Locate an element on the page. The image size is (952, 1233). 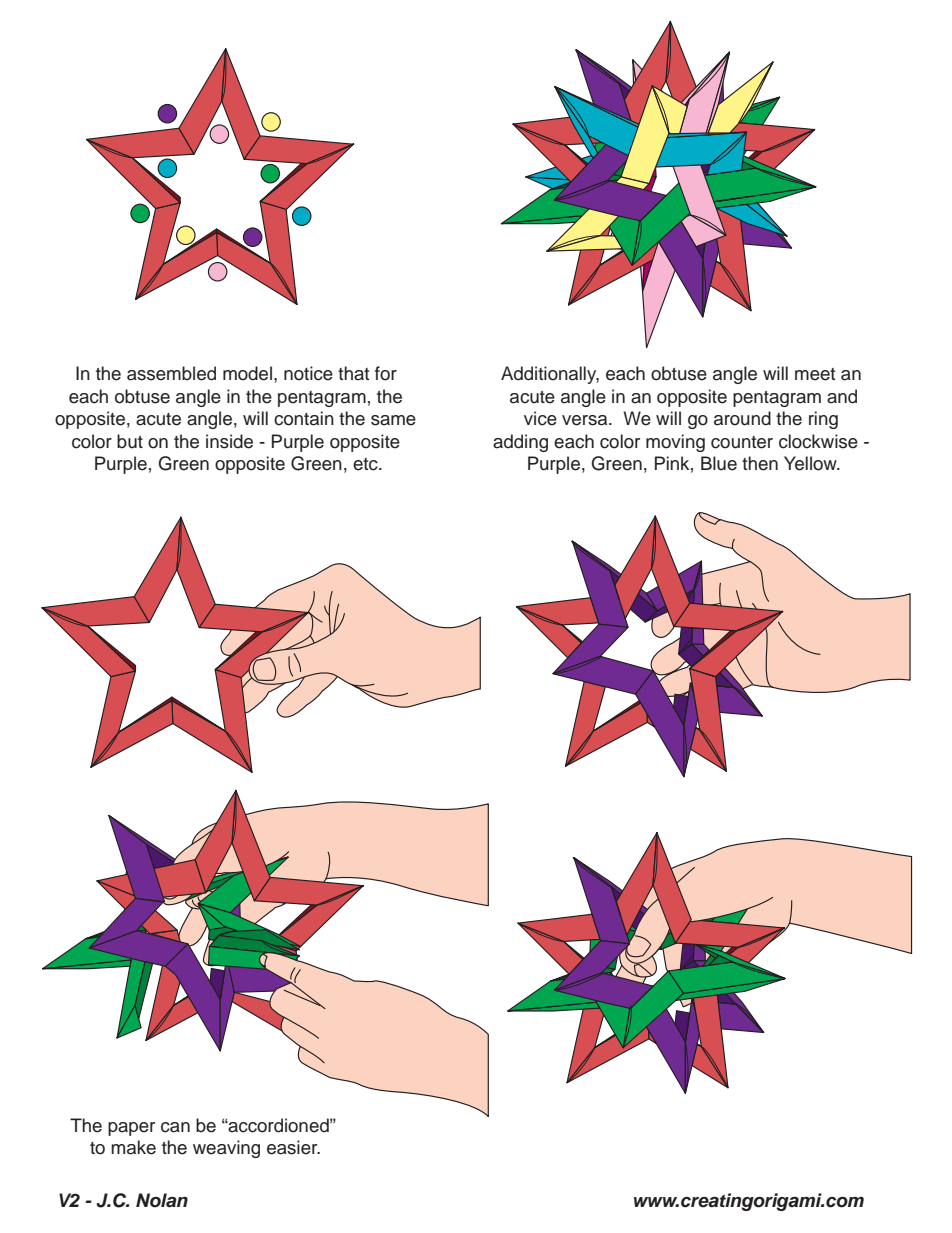
Nolan is located at coordinates (162, 1200).
